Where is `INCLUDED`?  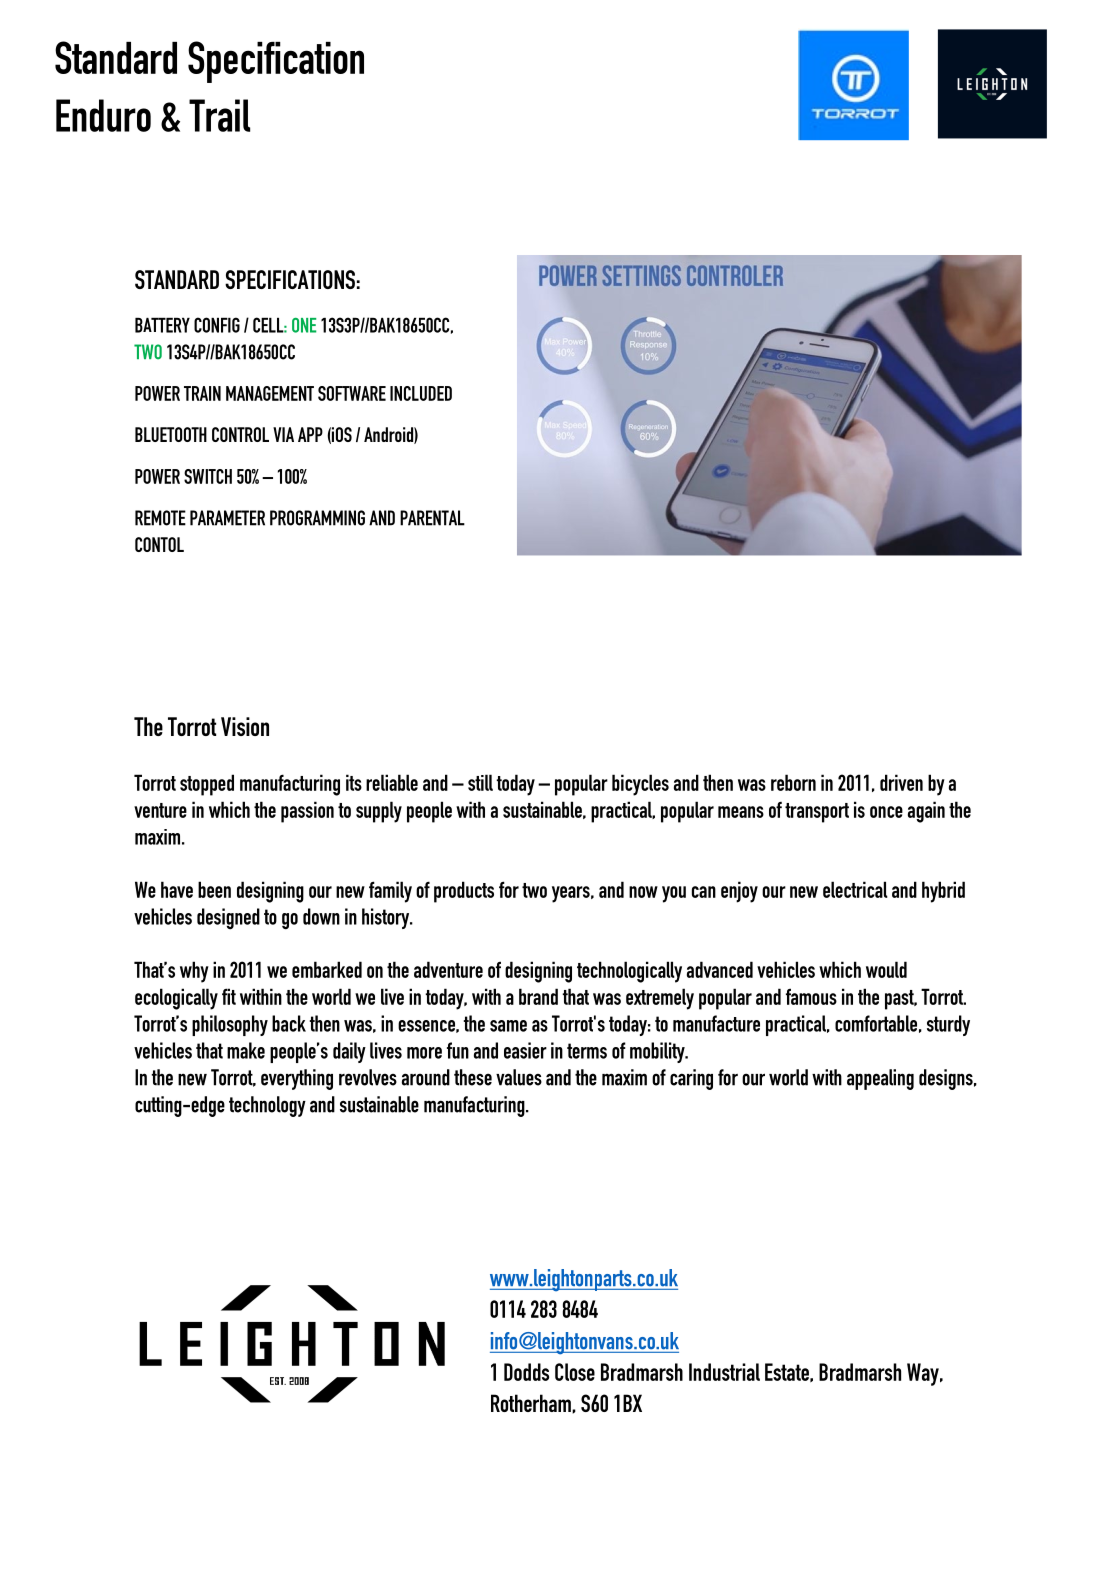 INCLUDED is located at coordinates (421, 393).
